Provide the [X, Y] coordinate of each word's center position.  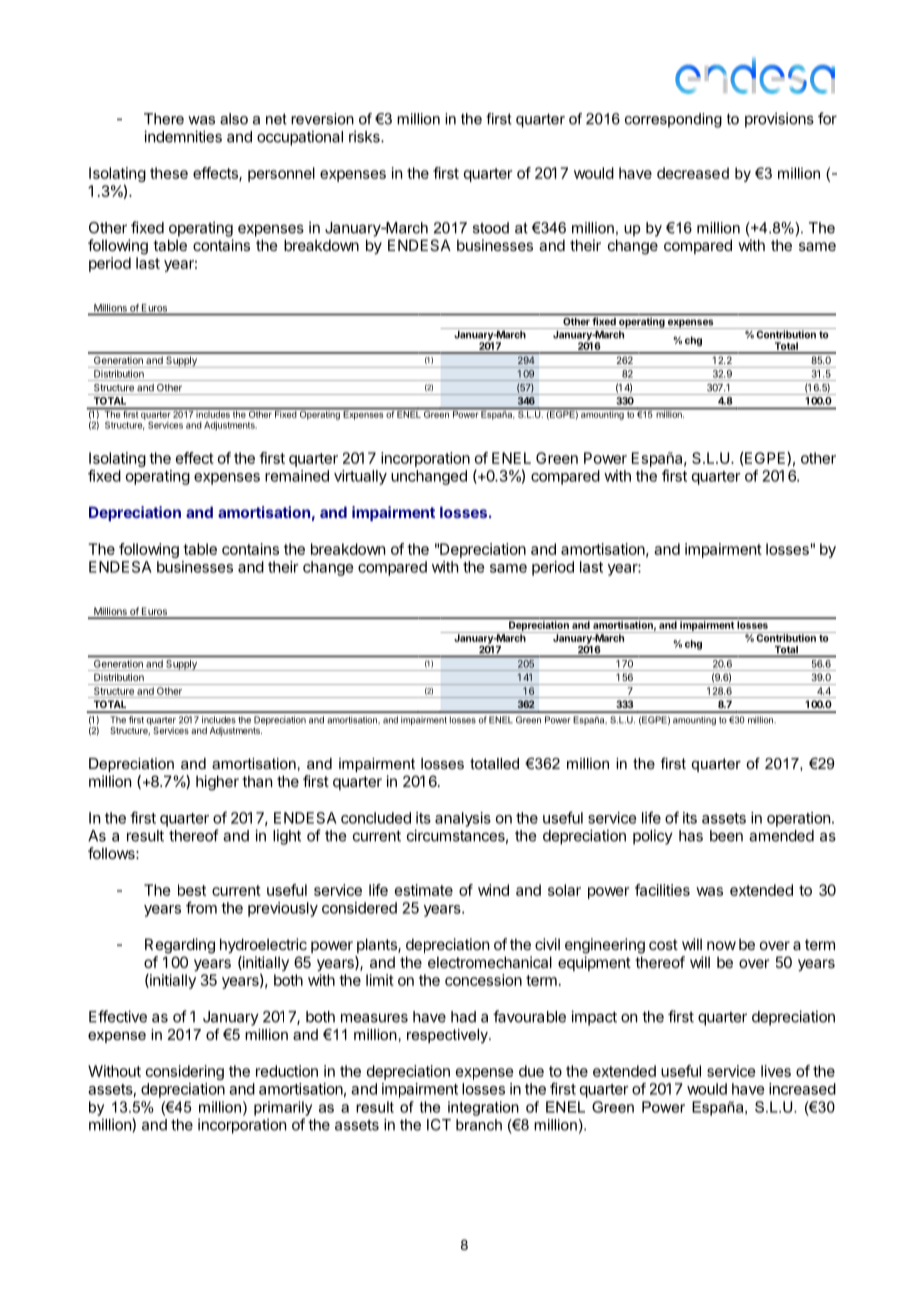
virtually [360, 477]
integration [483, 1108]
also [234, 119]
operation [798, 819]
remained [297, 476]
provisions [779, 120]
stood [491, 228]
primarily [283, 1108]
